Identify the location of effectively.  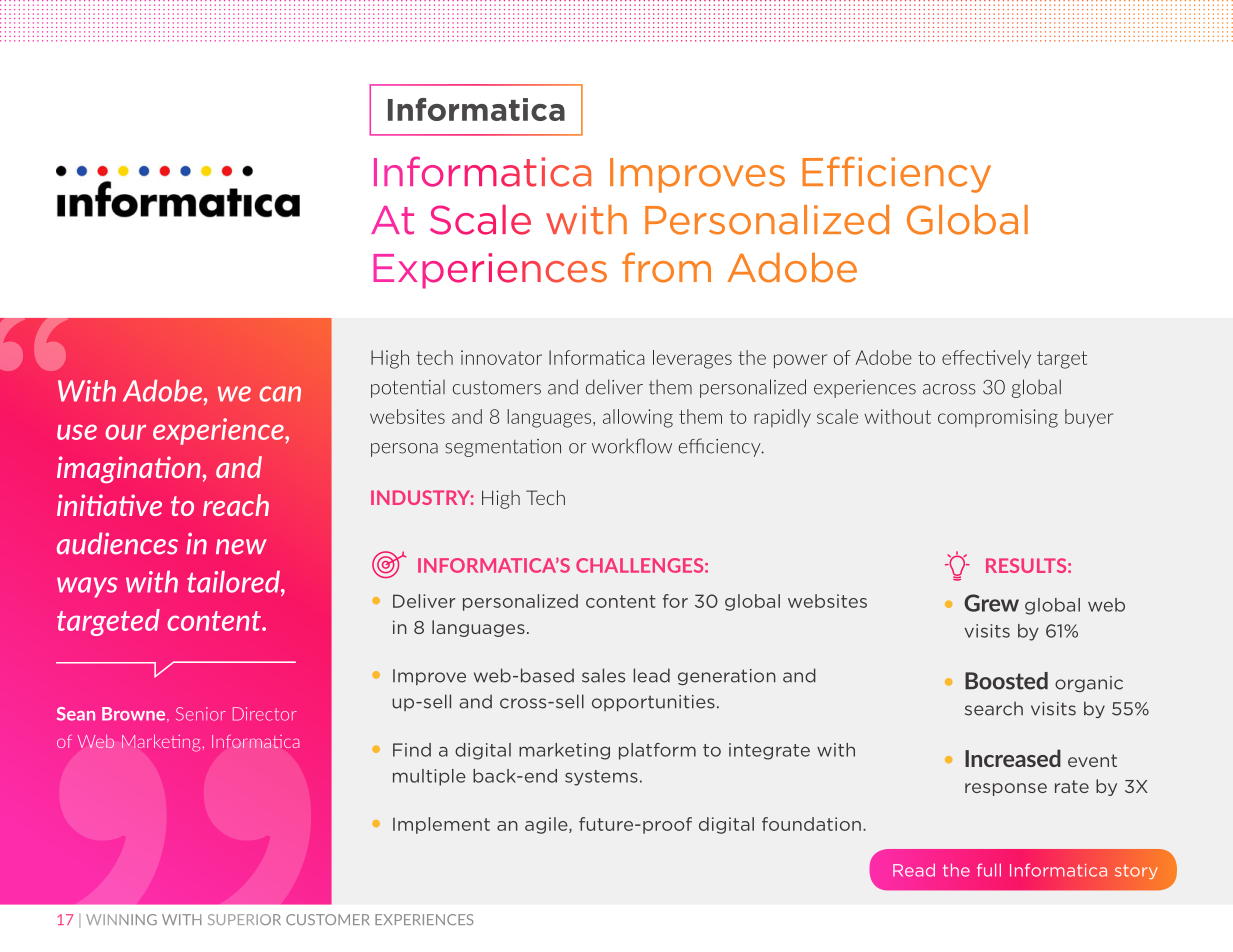
(986, 359).
